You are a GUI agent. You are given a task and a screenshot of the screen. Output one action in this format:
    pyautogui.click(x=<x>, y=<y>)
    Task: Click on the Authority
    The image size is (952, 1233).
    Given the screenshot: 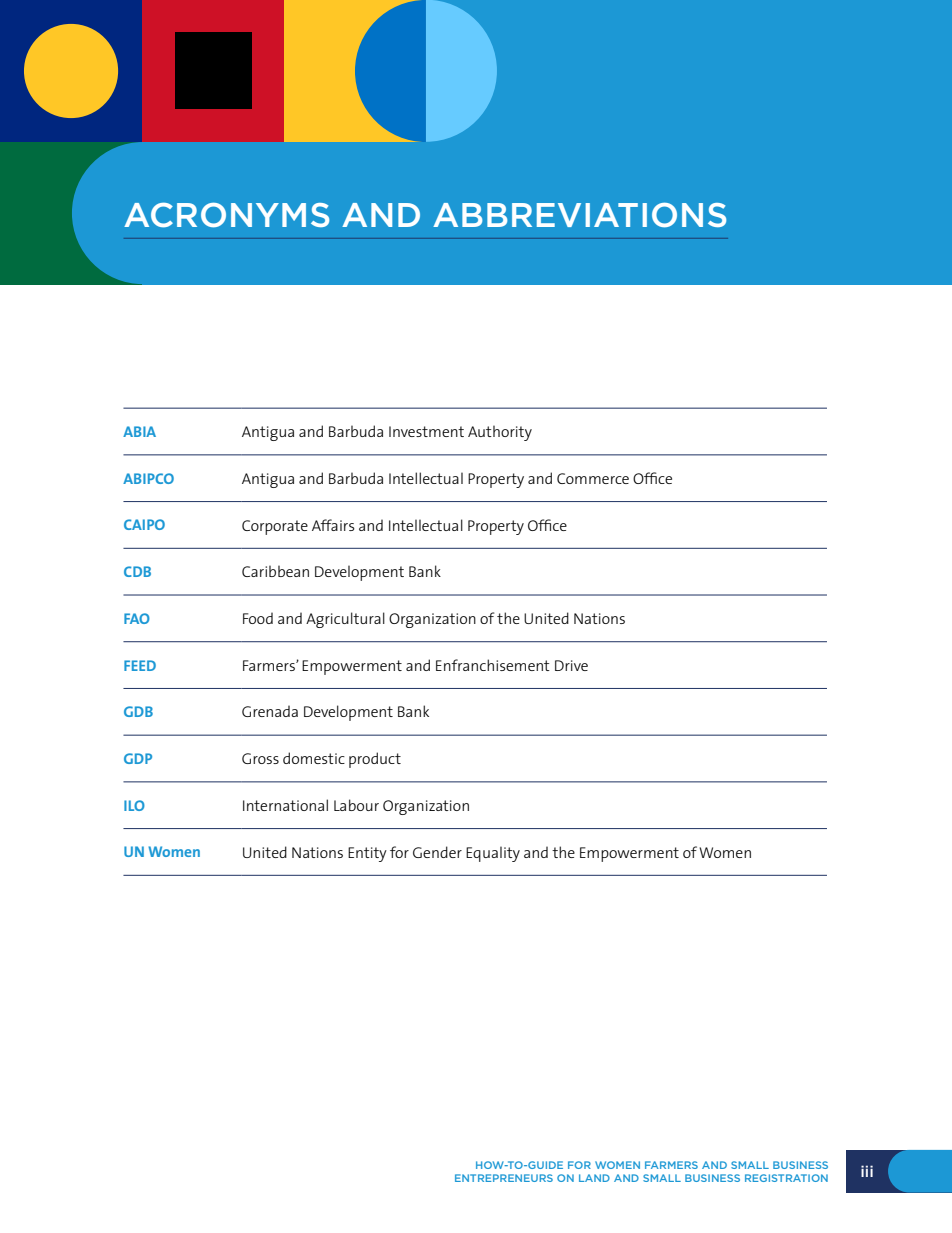 What is the action you would take?
    pyautogui.click(x=500, y=433)
